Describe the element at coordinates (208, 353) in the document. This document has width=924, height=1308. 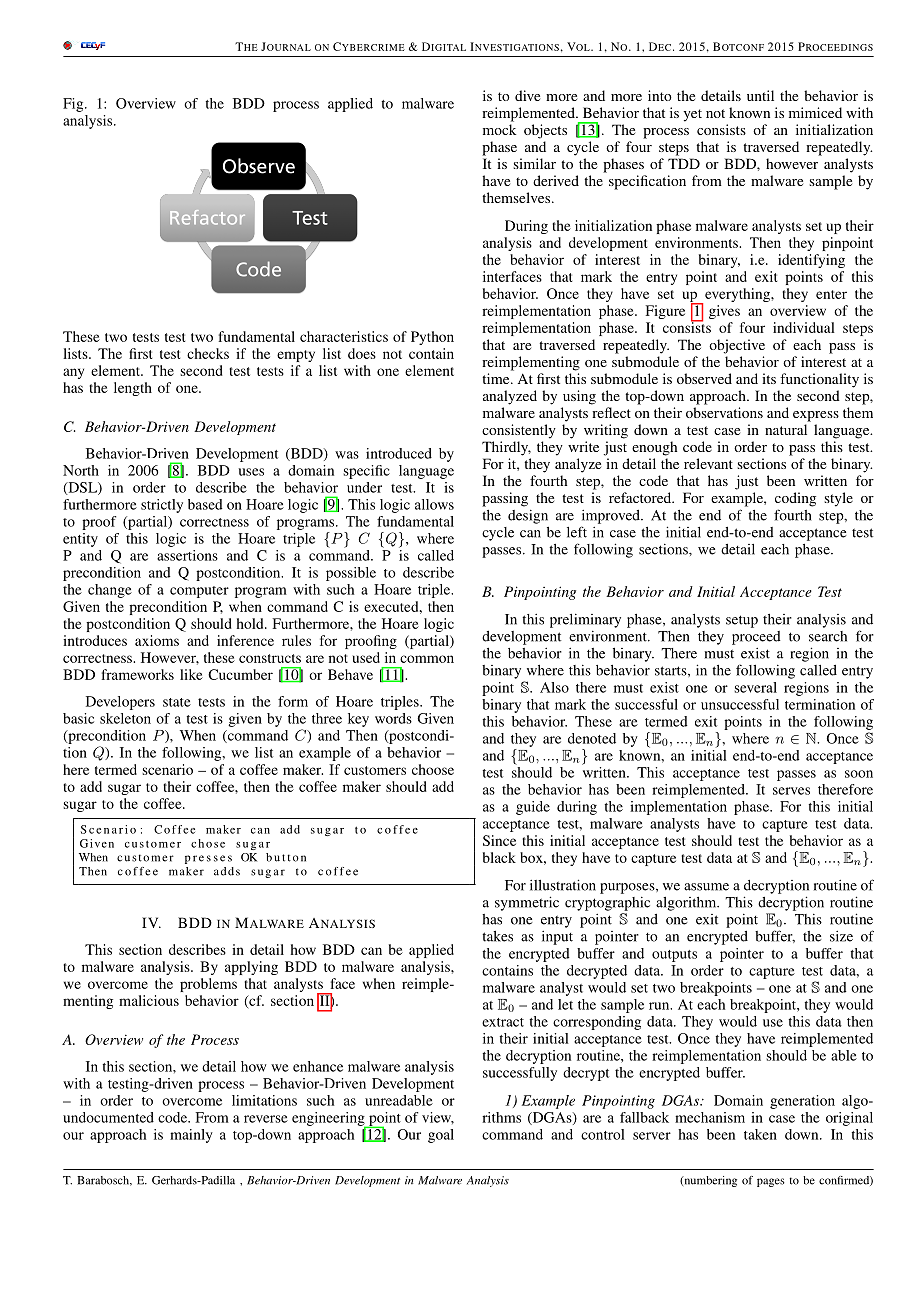
I see `checks` at that location.
